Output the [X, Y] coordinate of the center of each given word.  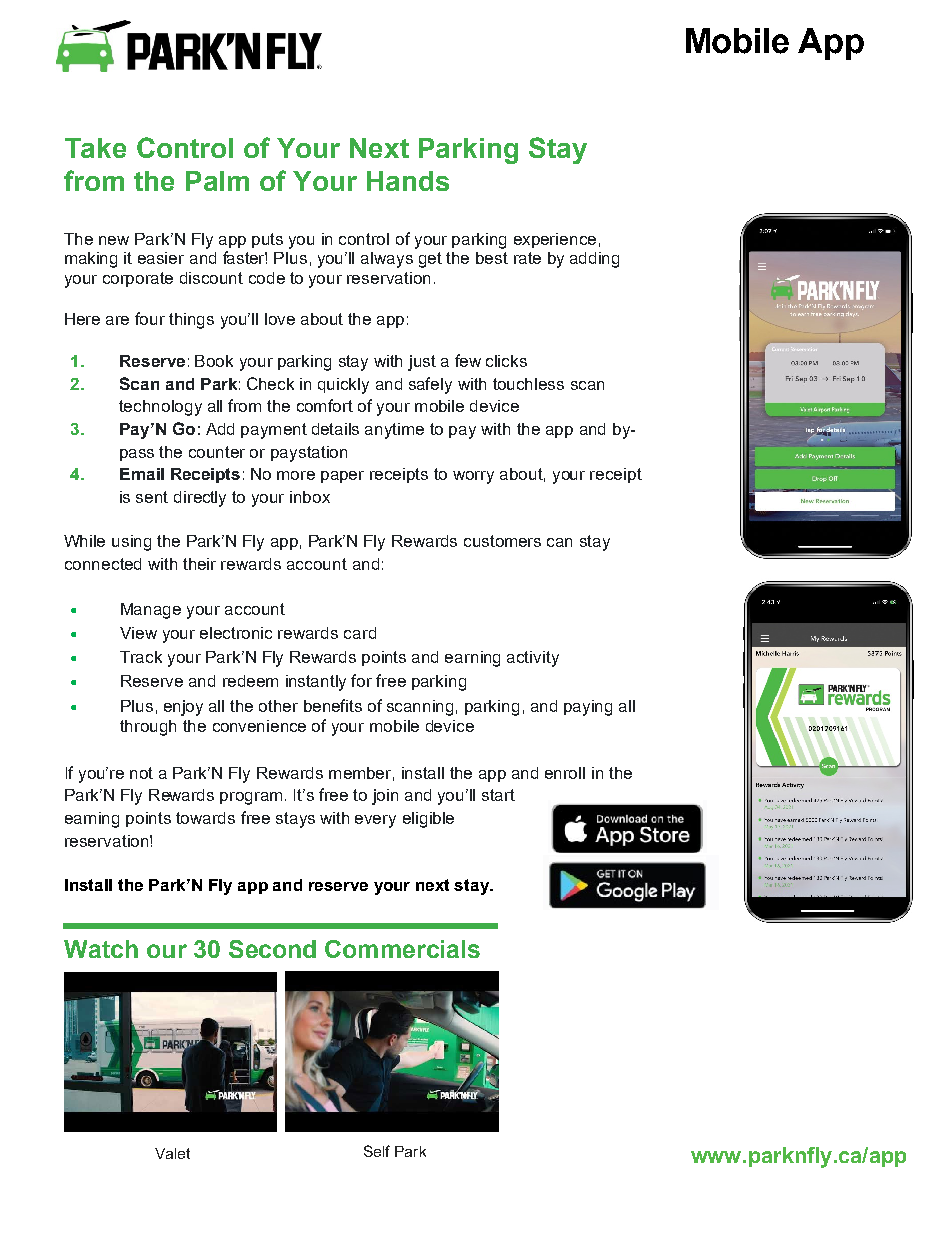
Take [95, 148]
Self [377, 1151]
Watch [101, 949]
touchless [528, 384]
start [498, 795]
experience [555, 240]
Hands [408, 181]
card [360, 633]
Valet [172, 1153]
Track [141, 657]
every [375, 821]
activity [533, 659]
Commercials [402, 949]
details [335, 429]
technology [160, 408]
